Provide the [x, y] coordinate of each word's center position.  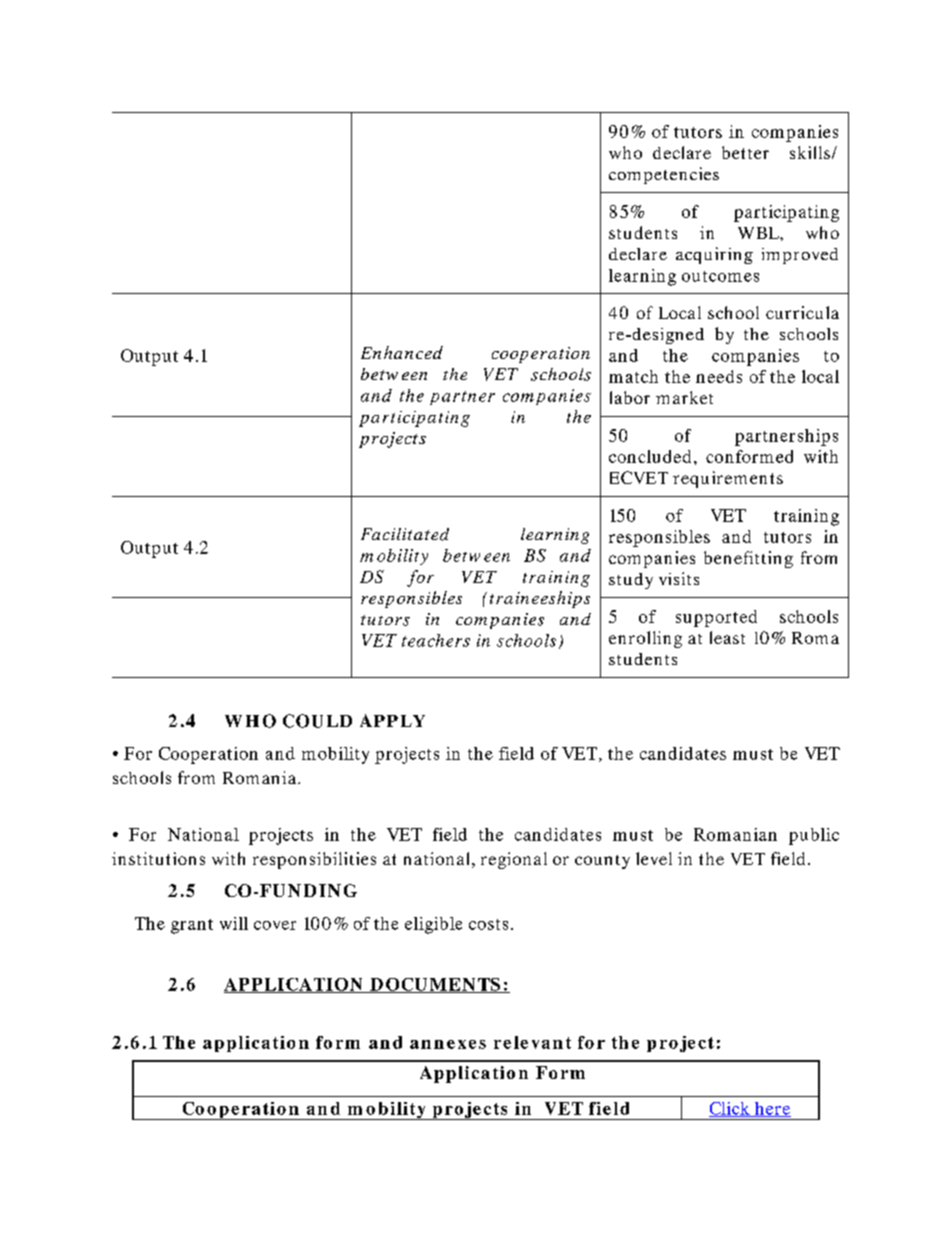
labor [630, 397]
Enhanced [402, 352]
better [745, 152]
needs [719, 376]
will [234, 923]
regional [514, 860]
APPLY [392, 720]
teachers [436, 640]
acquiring [714, 255]
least [727, 637]
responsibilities [314, 860]
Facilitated [405, 534]
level [654, 858]
